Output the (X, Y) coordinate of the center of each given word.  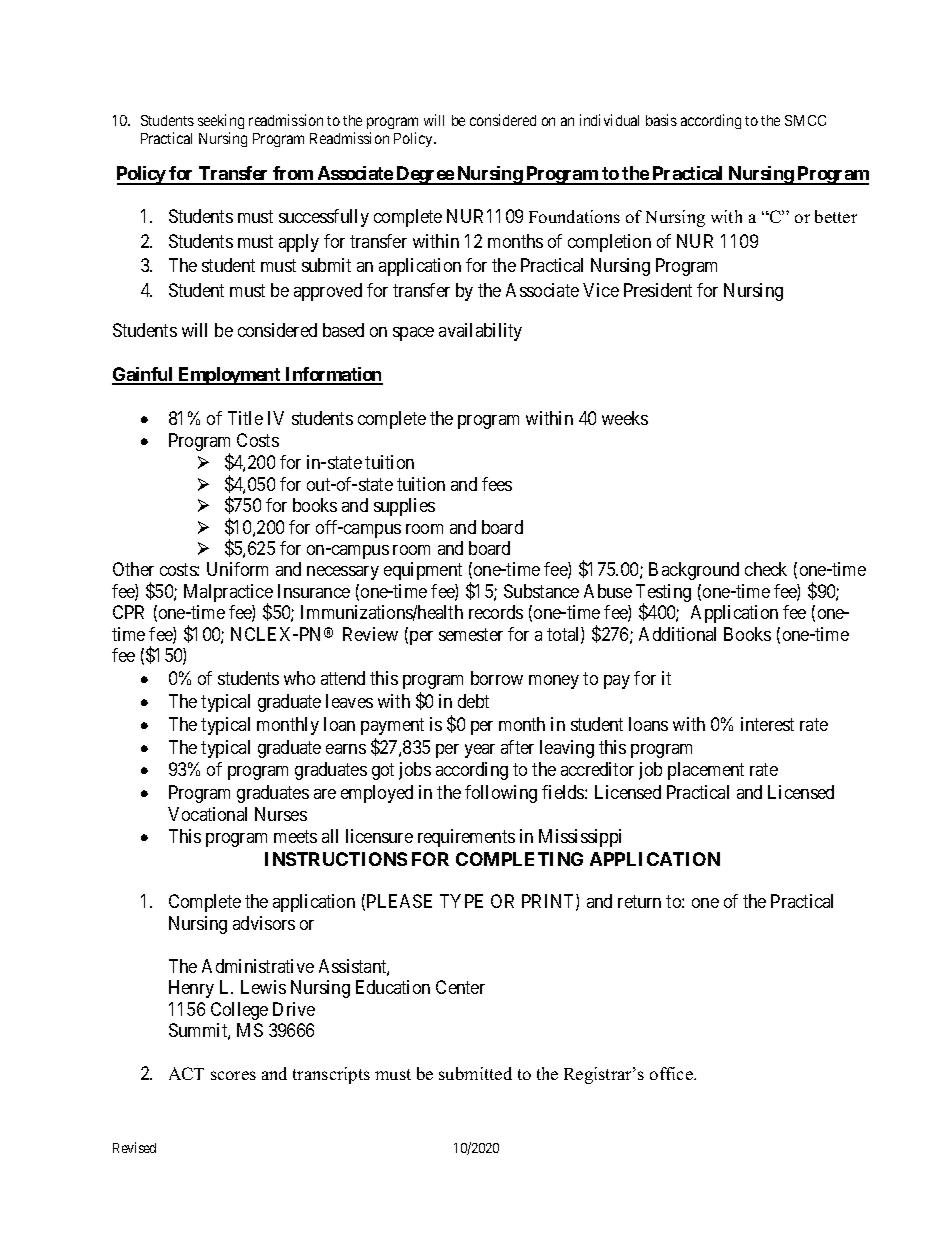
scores (233, 1075)
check (766, 569)
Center (460, 987)
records (496, 612)
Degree (424, 175)
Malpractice (228, 594)
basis (661, 120)
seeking (221, 121)
